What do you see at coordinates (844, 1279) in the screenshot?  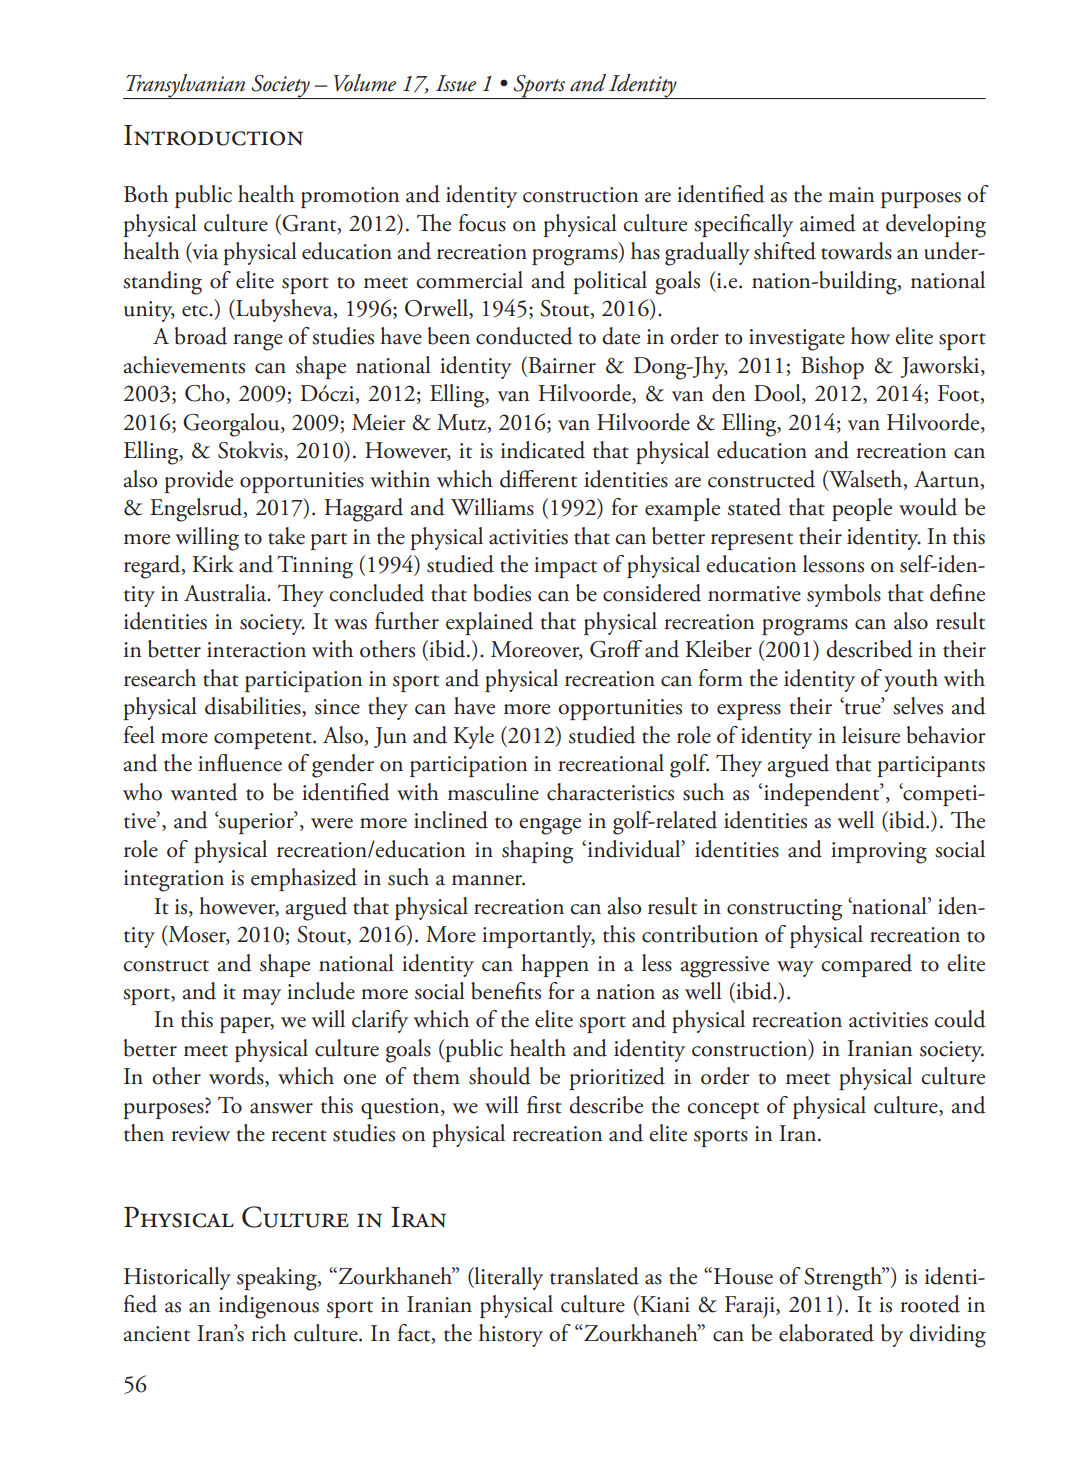 I see `Strength` at bounding box center [844, 1279].
